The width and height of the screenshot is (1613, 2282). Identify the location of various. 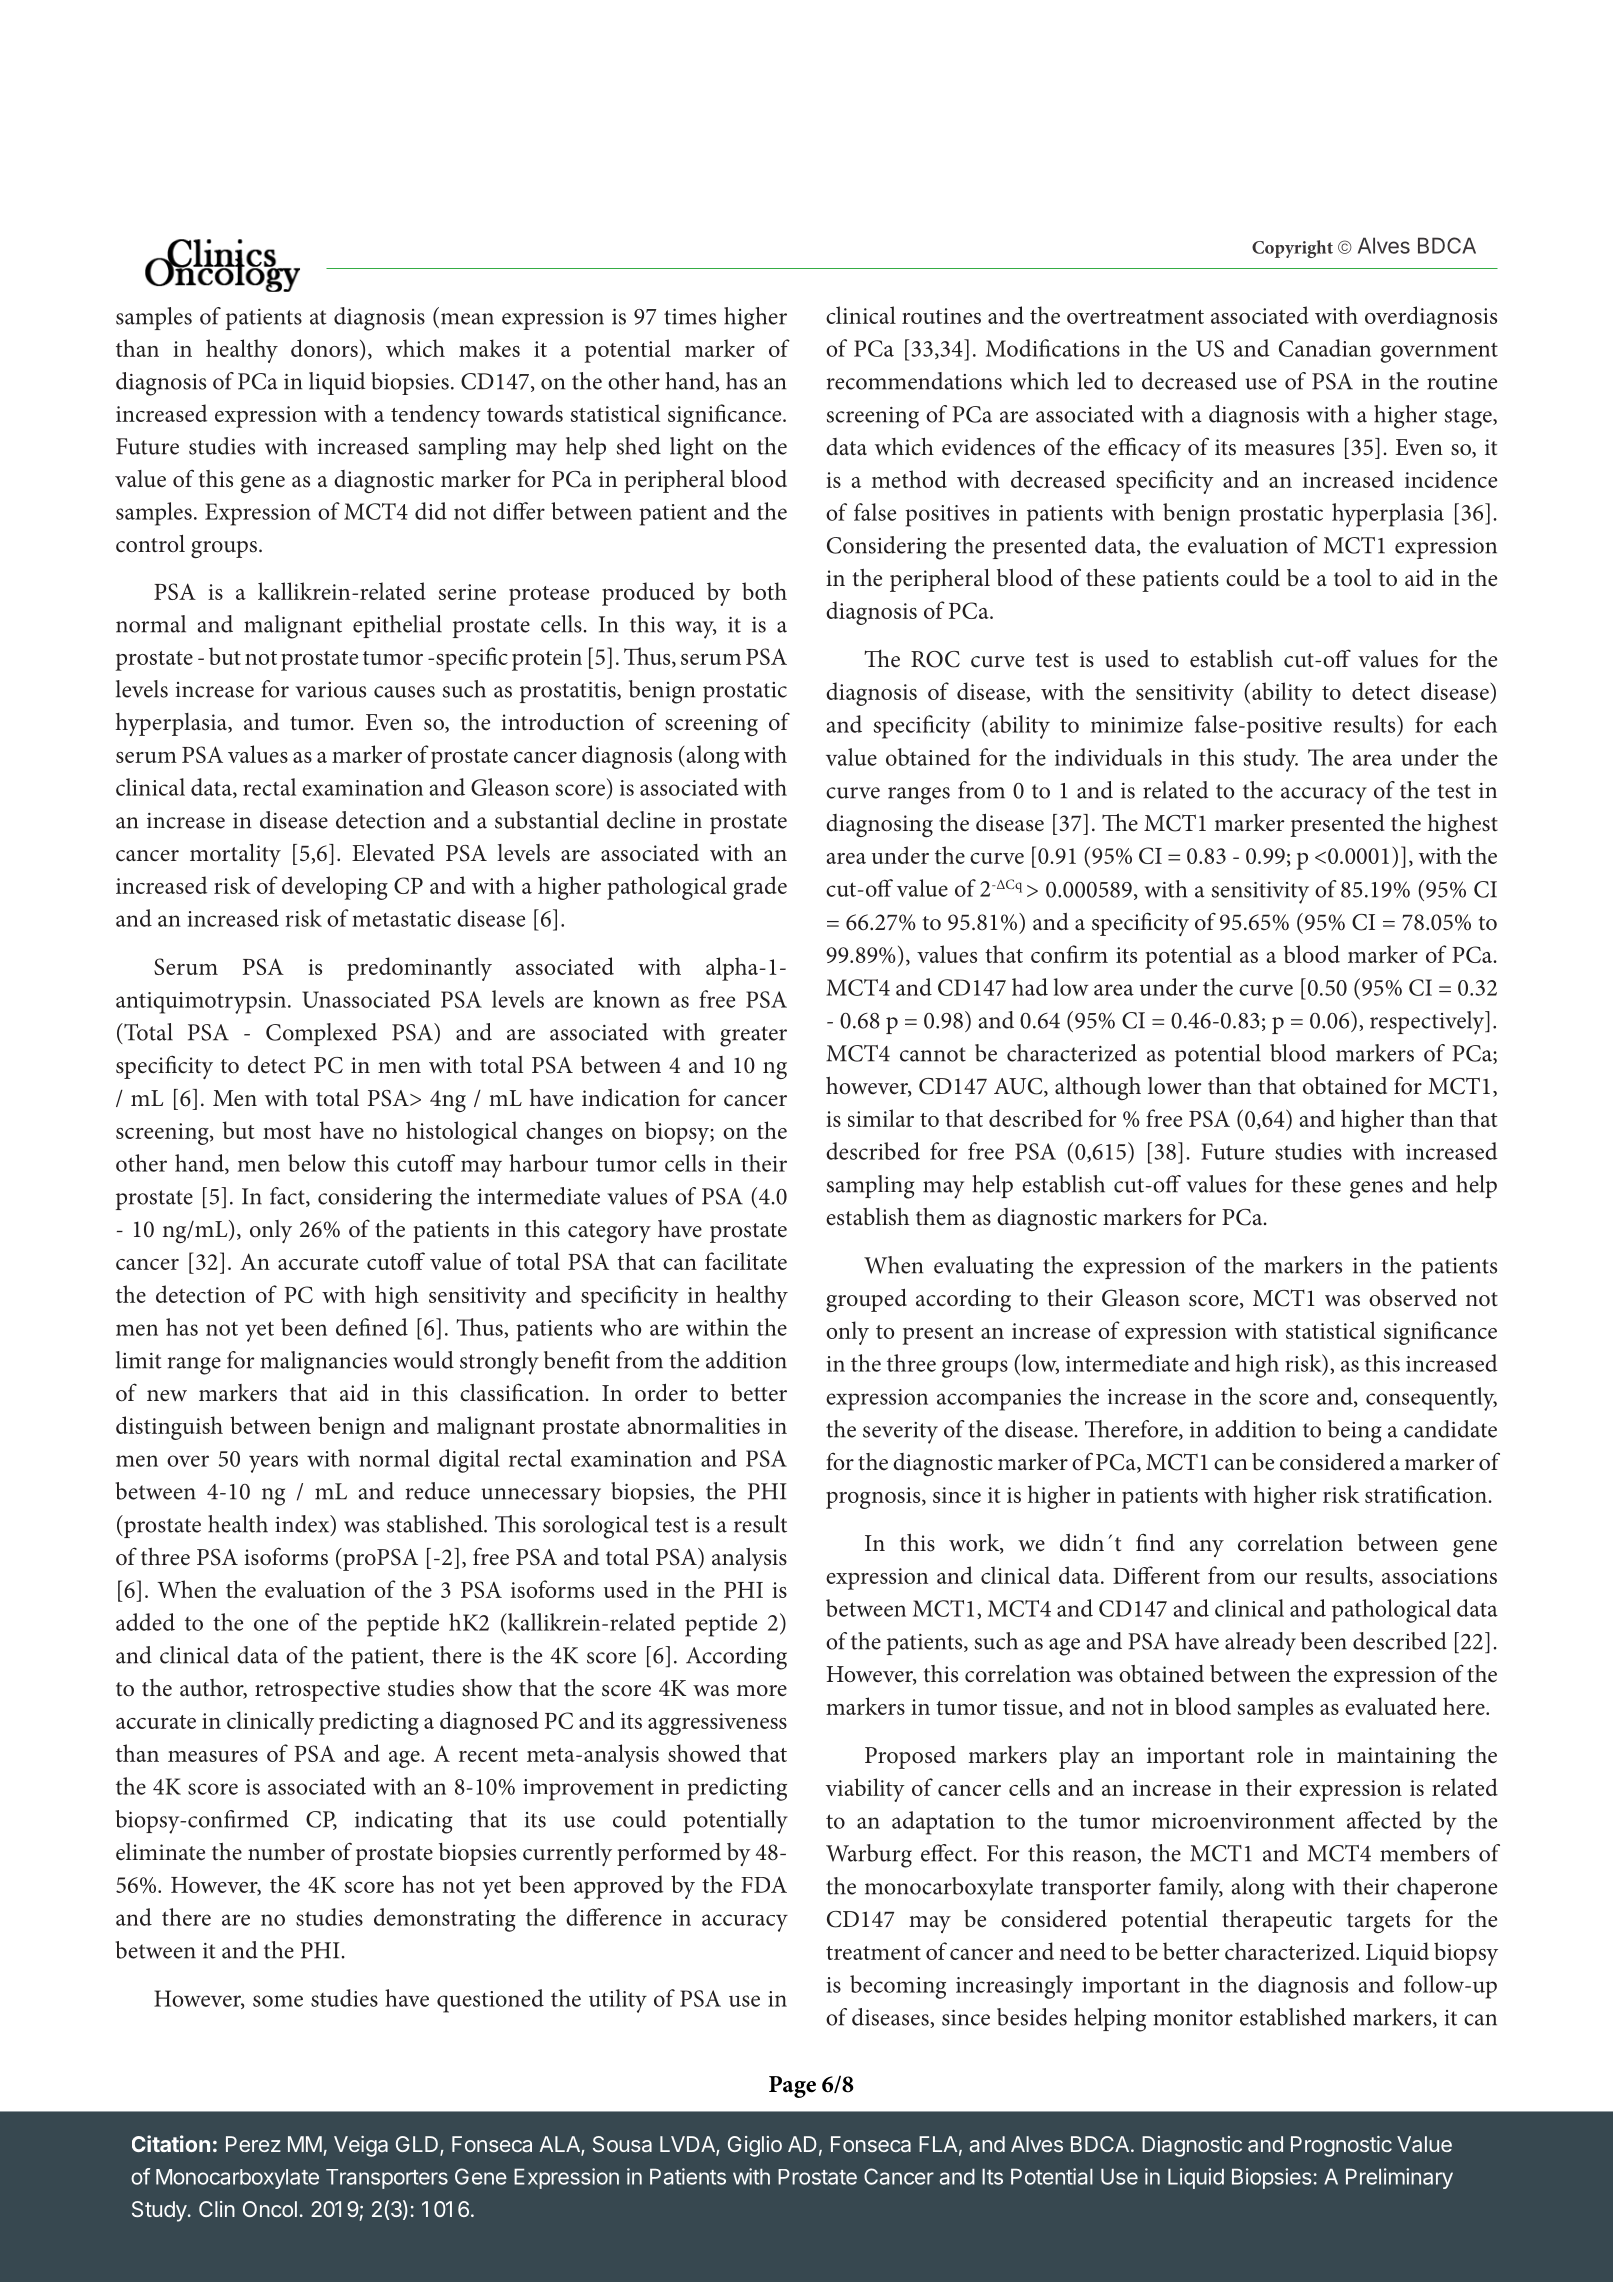
(330, 690).
